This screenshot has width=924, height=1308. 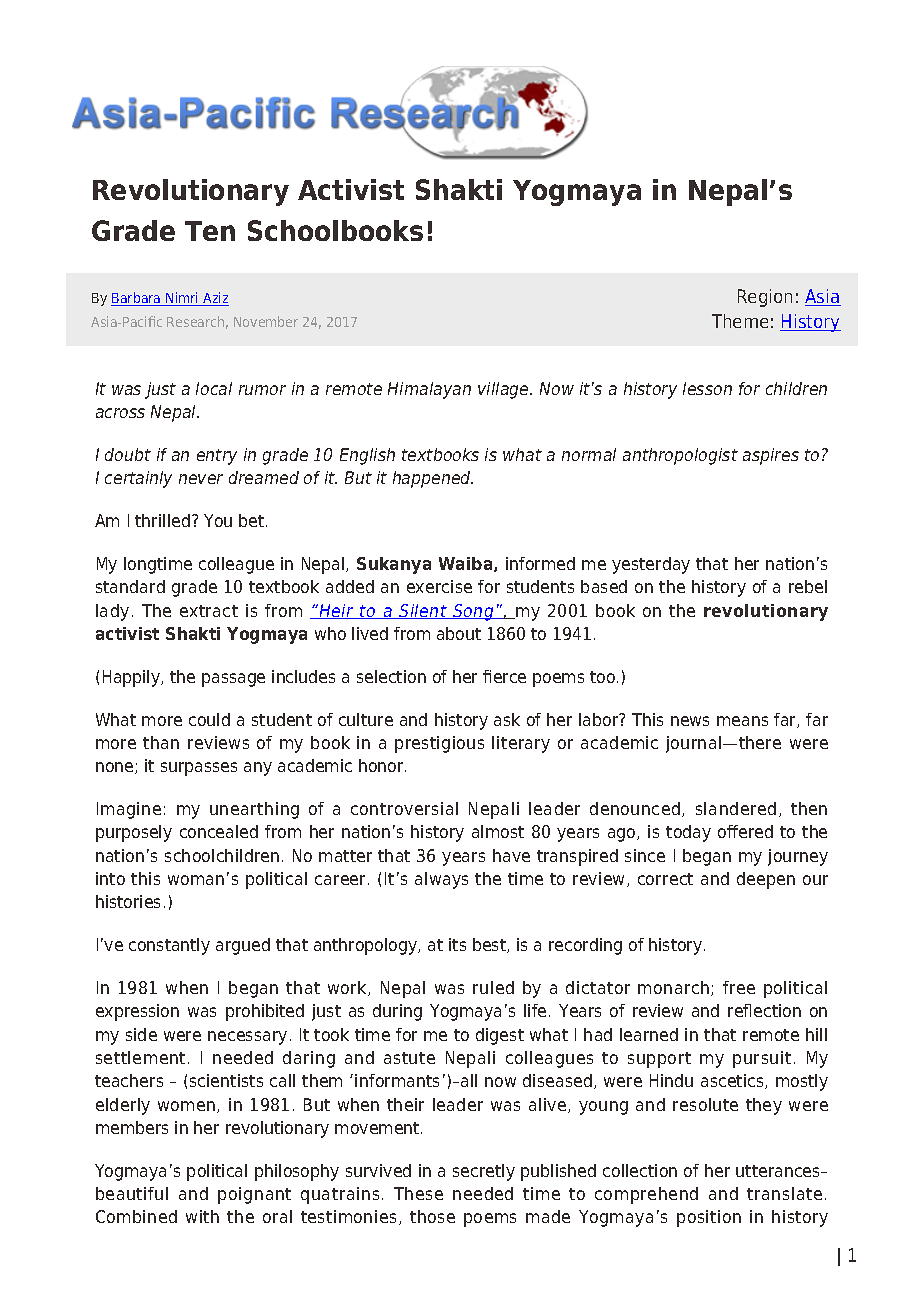 What do you see at coordinates (202, 1216) in the screenshot?
I see `with` at bounding box center [202, 1216].
